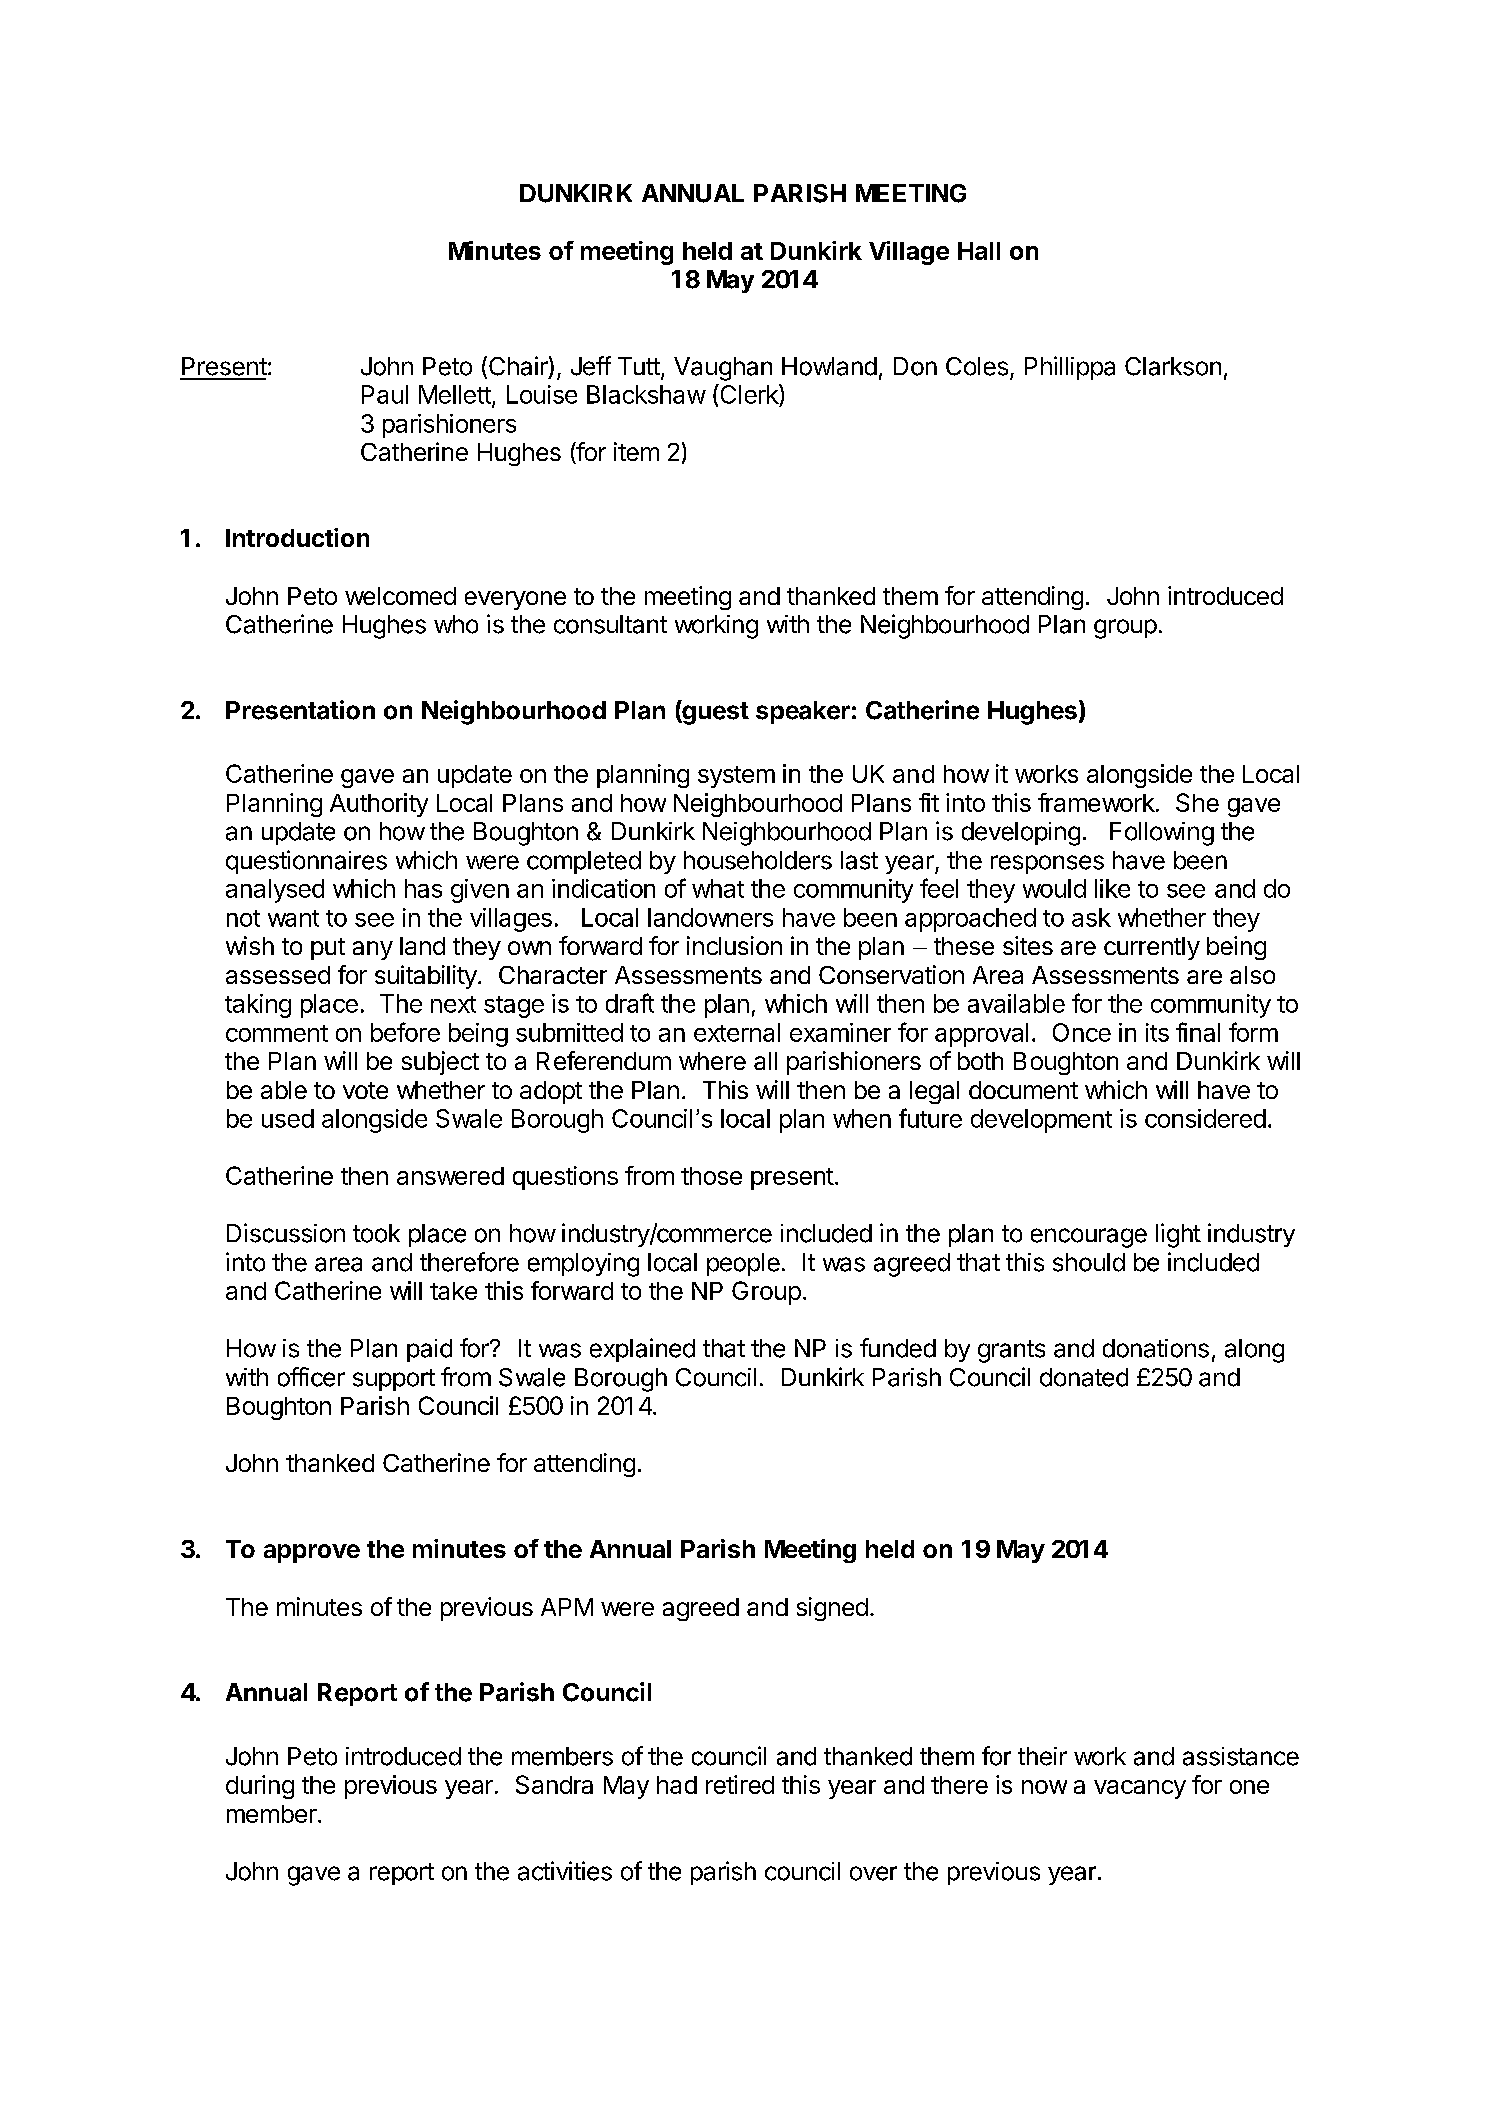 The width and height of the screenshot is (1487, 2102). Describe the element at coordinates (642, 1350) in the screenshot. I see `explained` at that location.
